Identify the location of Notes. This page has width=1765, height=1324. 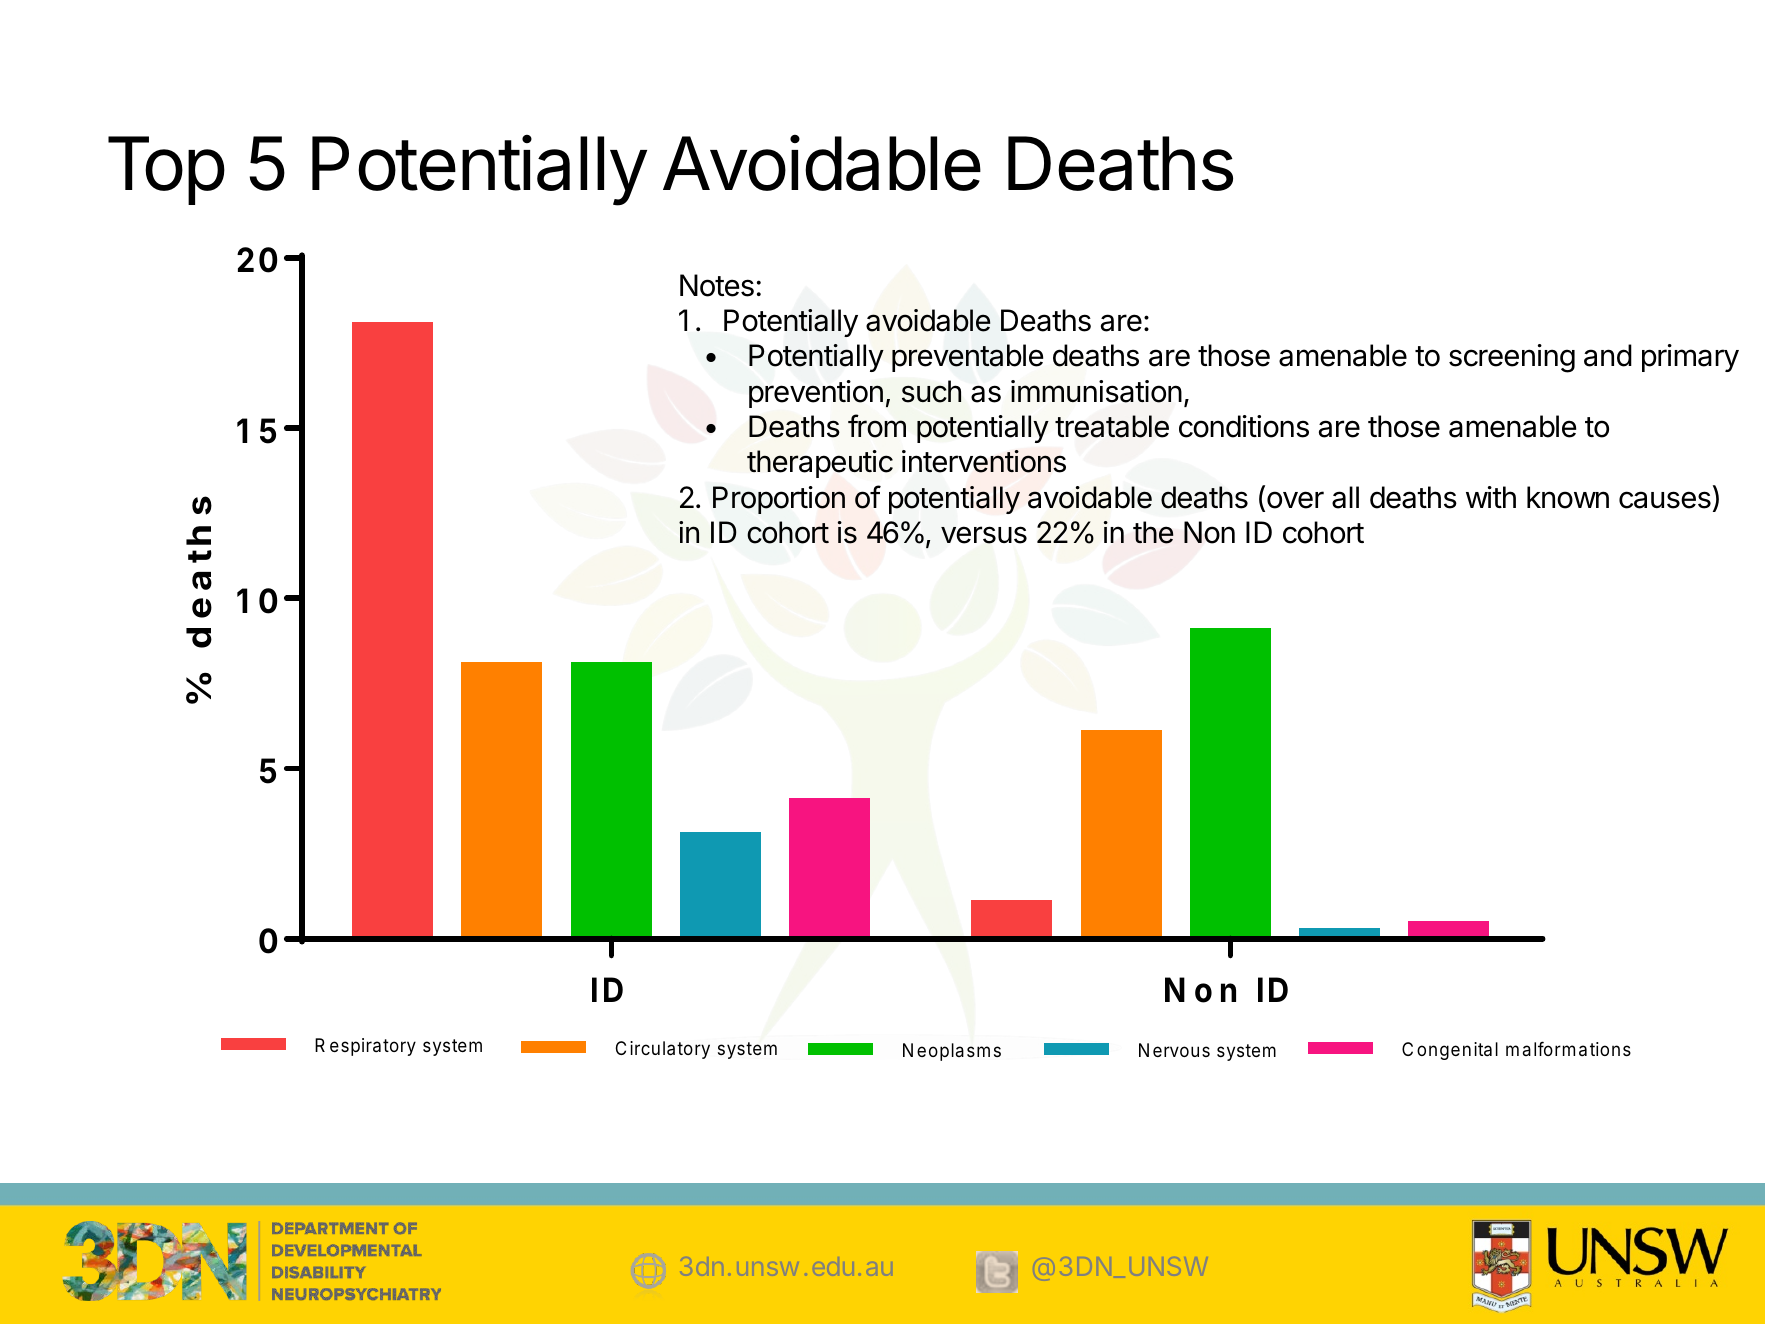
(717, 285).
